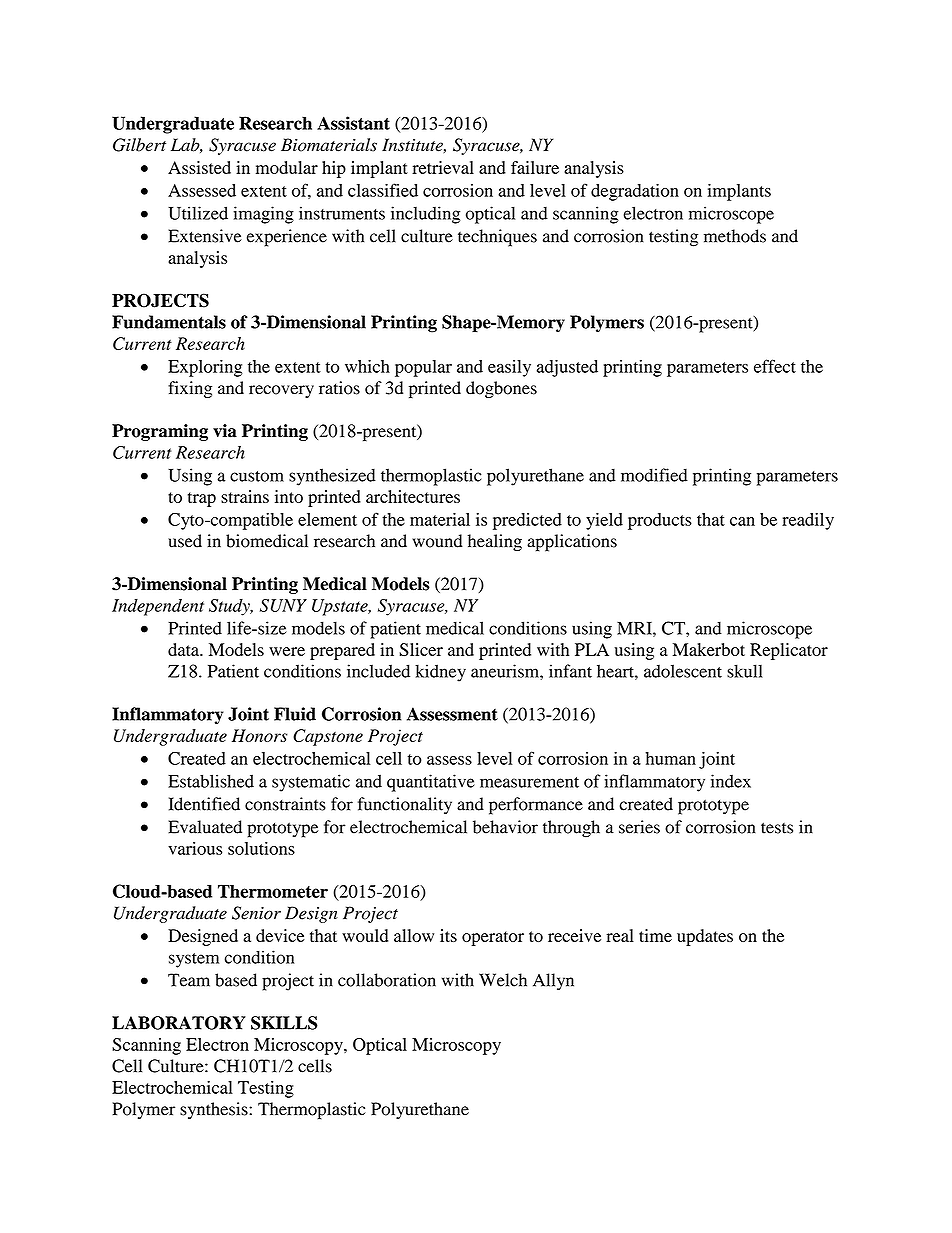 This screenshot has width=952, height=1233. I want to click on Slicer, so click(421, 649).
